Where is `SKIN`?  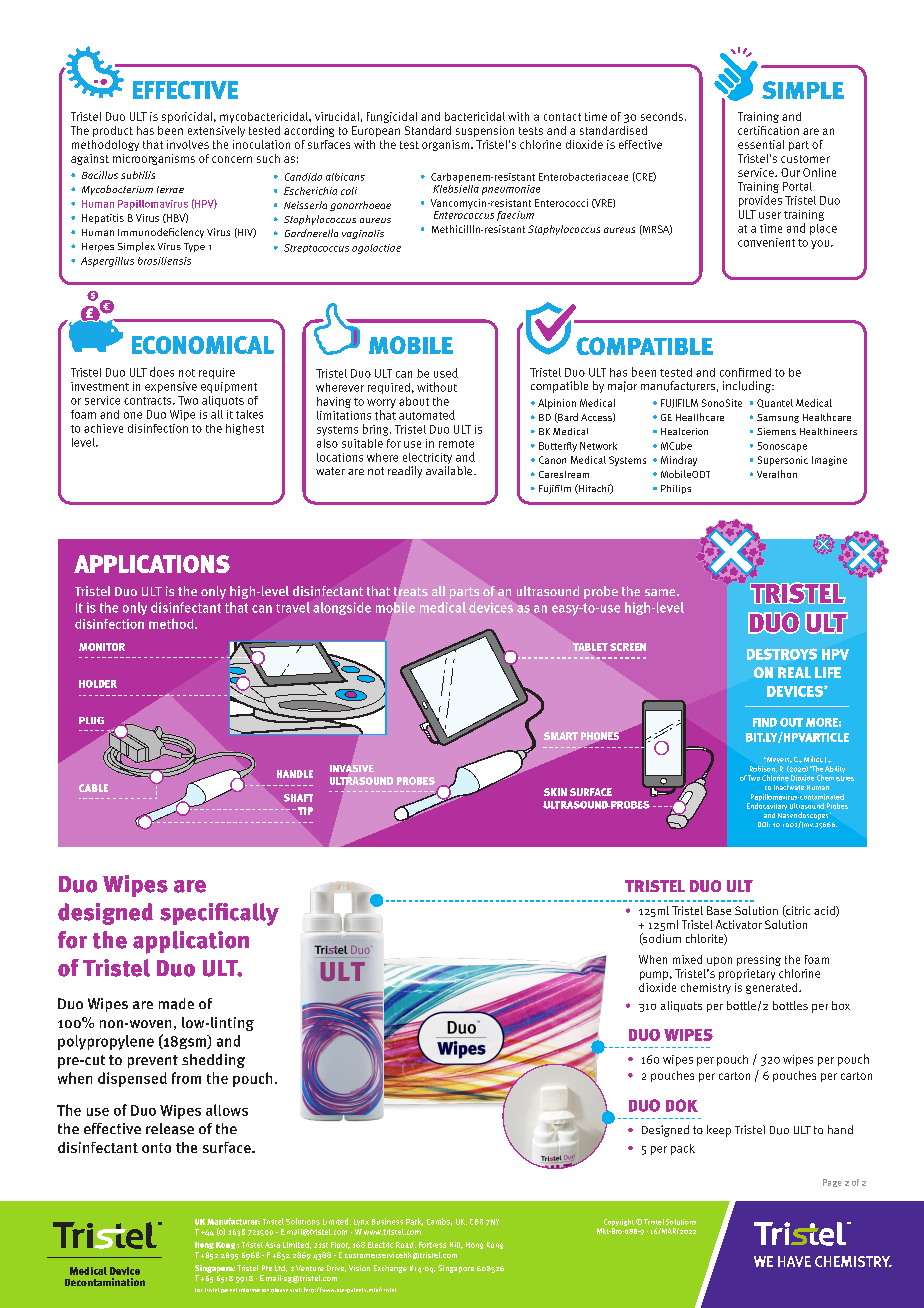 SKIN is located at coordinates (555, 792).
